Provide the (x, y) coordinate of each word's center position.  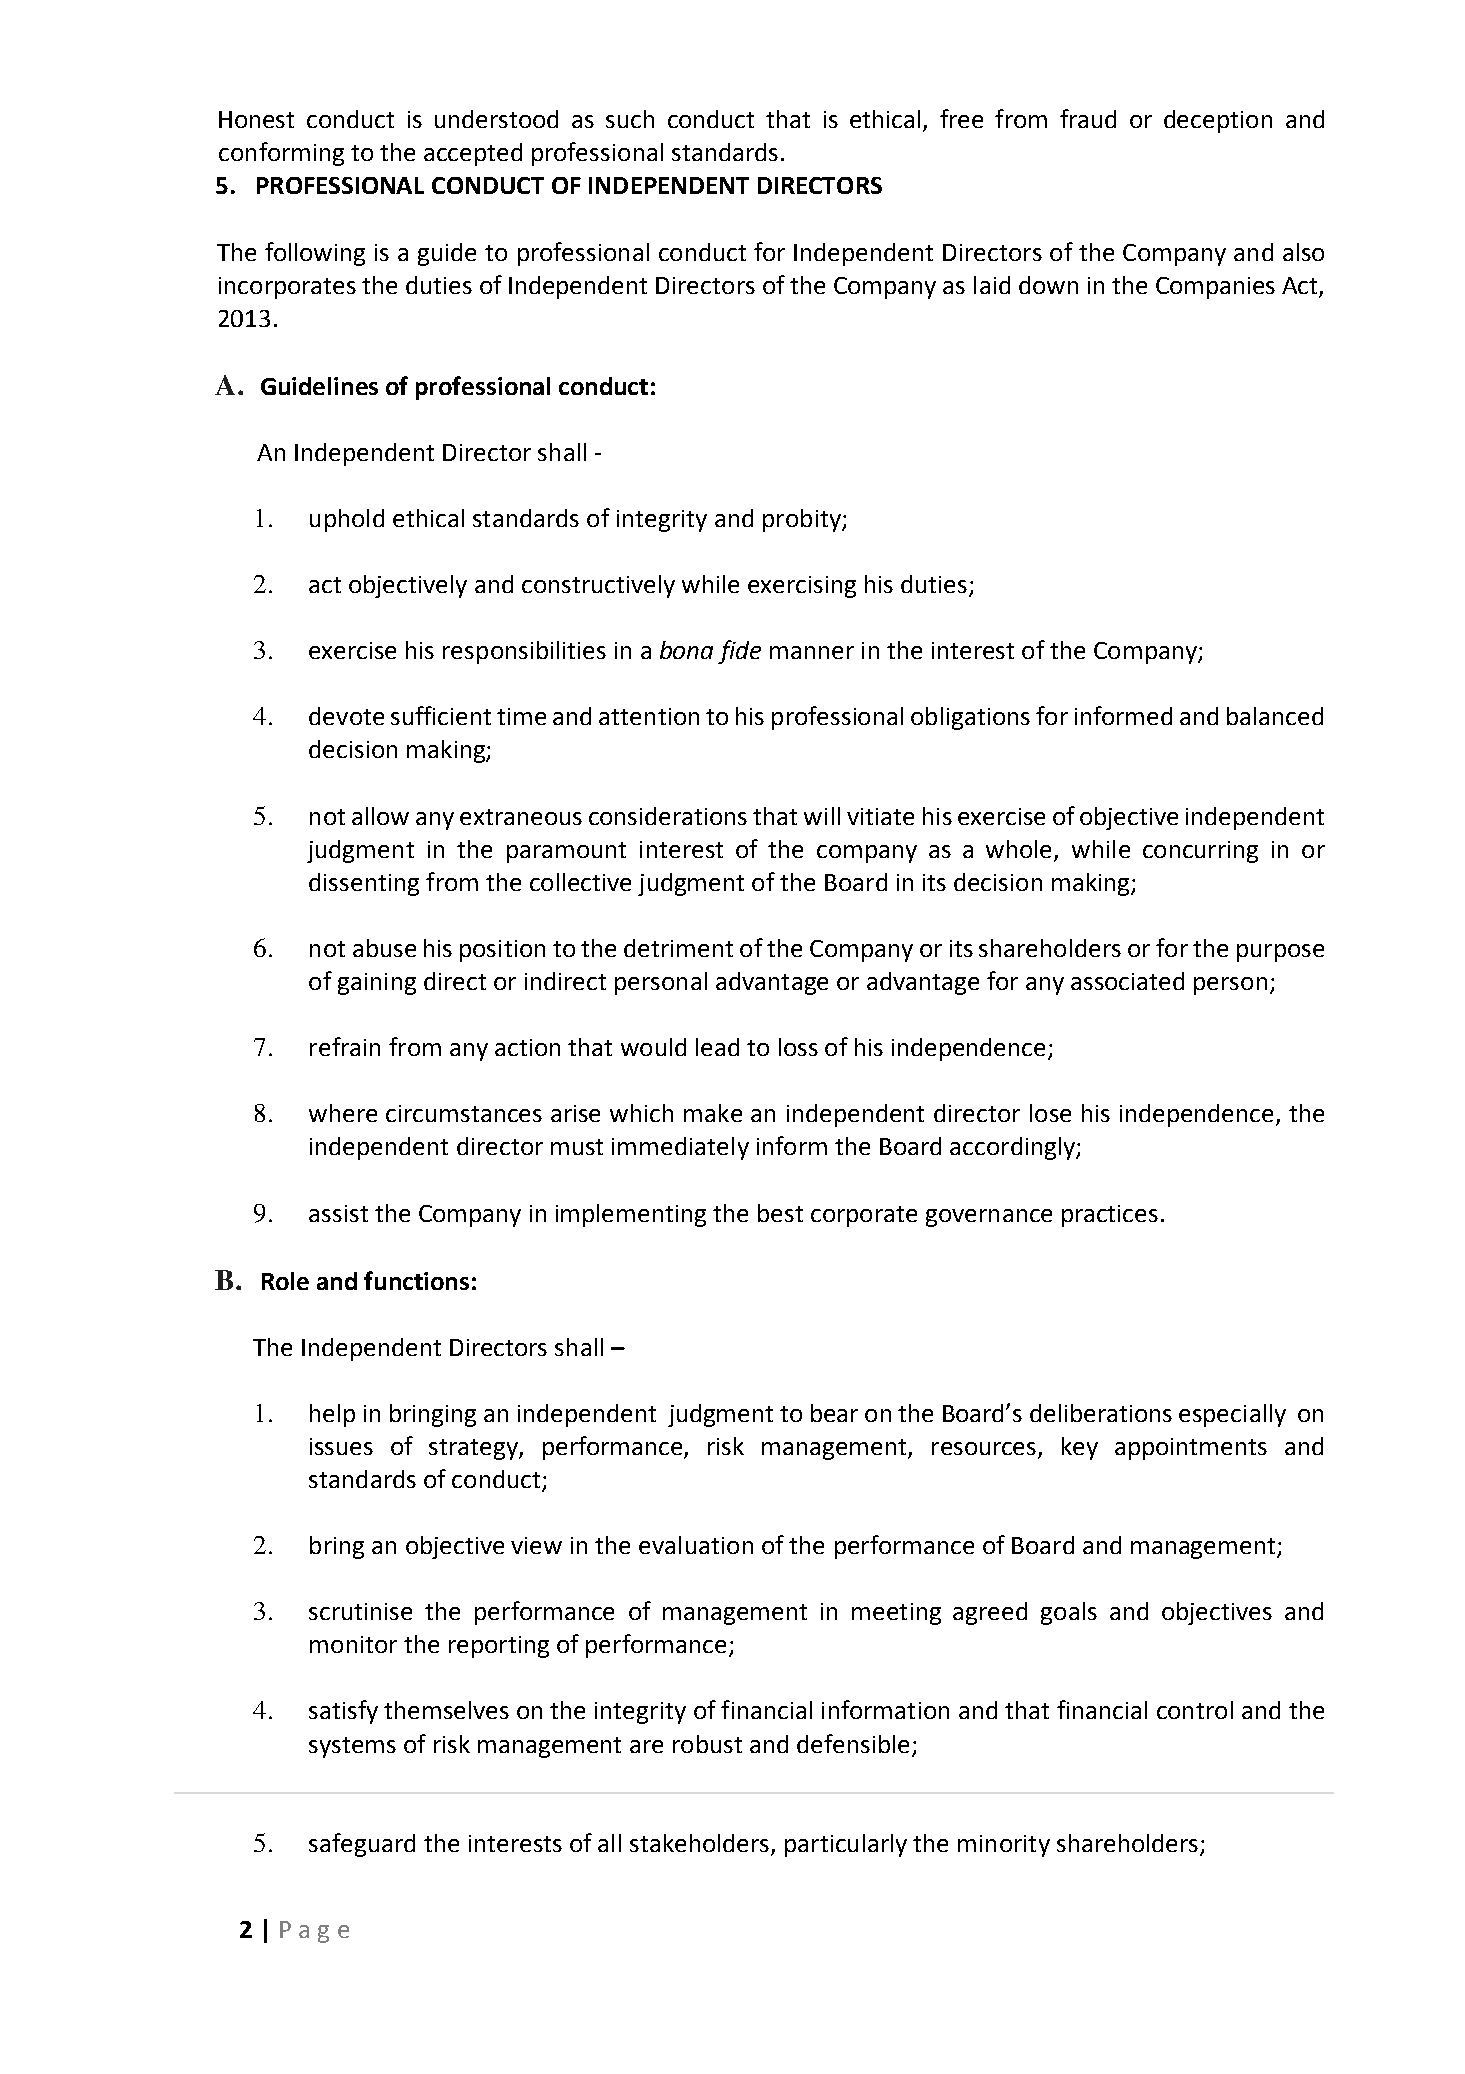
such (630, 119)
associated (1127, 981)
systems (352, 1747)
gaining (377, 984)
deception (1218, 121)
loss (798, 1047)
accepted (473, 154)
